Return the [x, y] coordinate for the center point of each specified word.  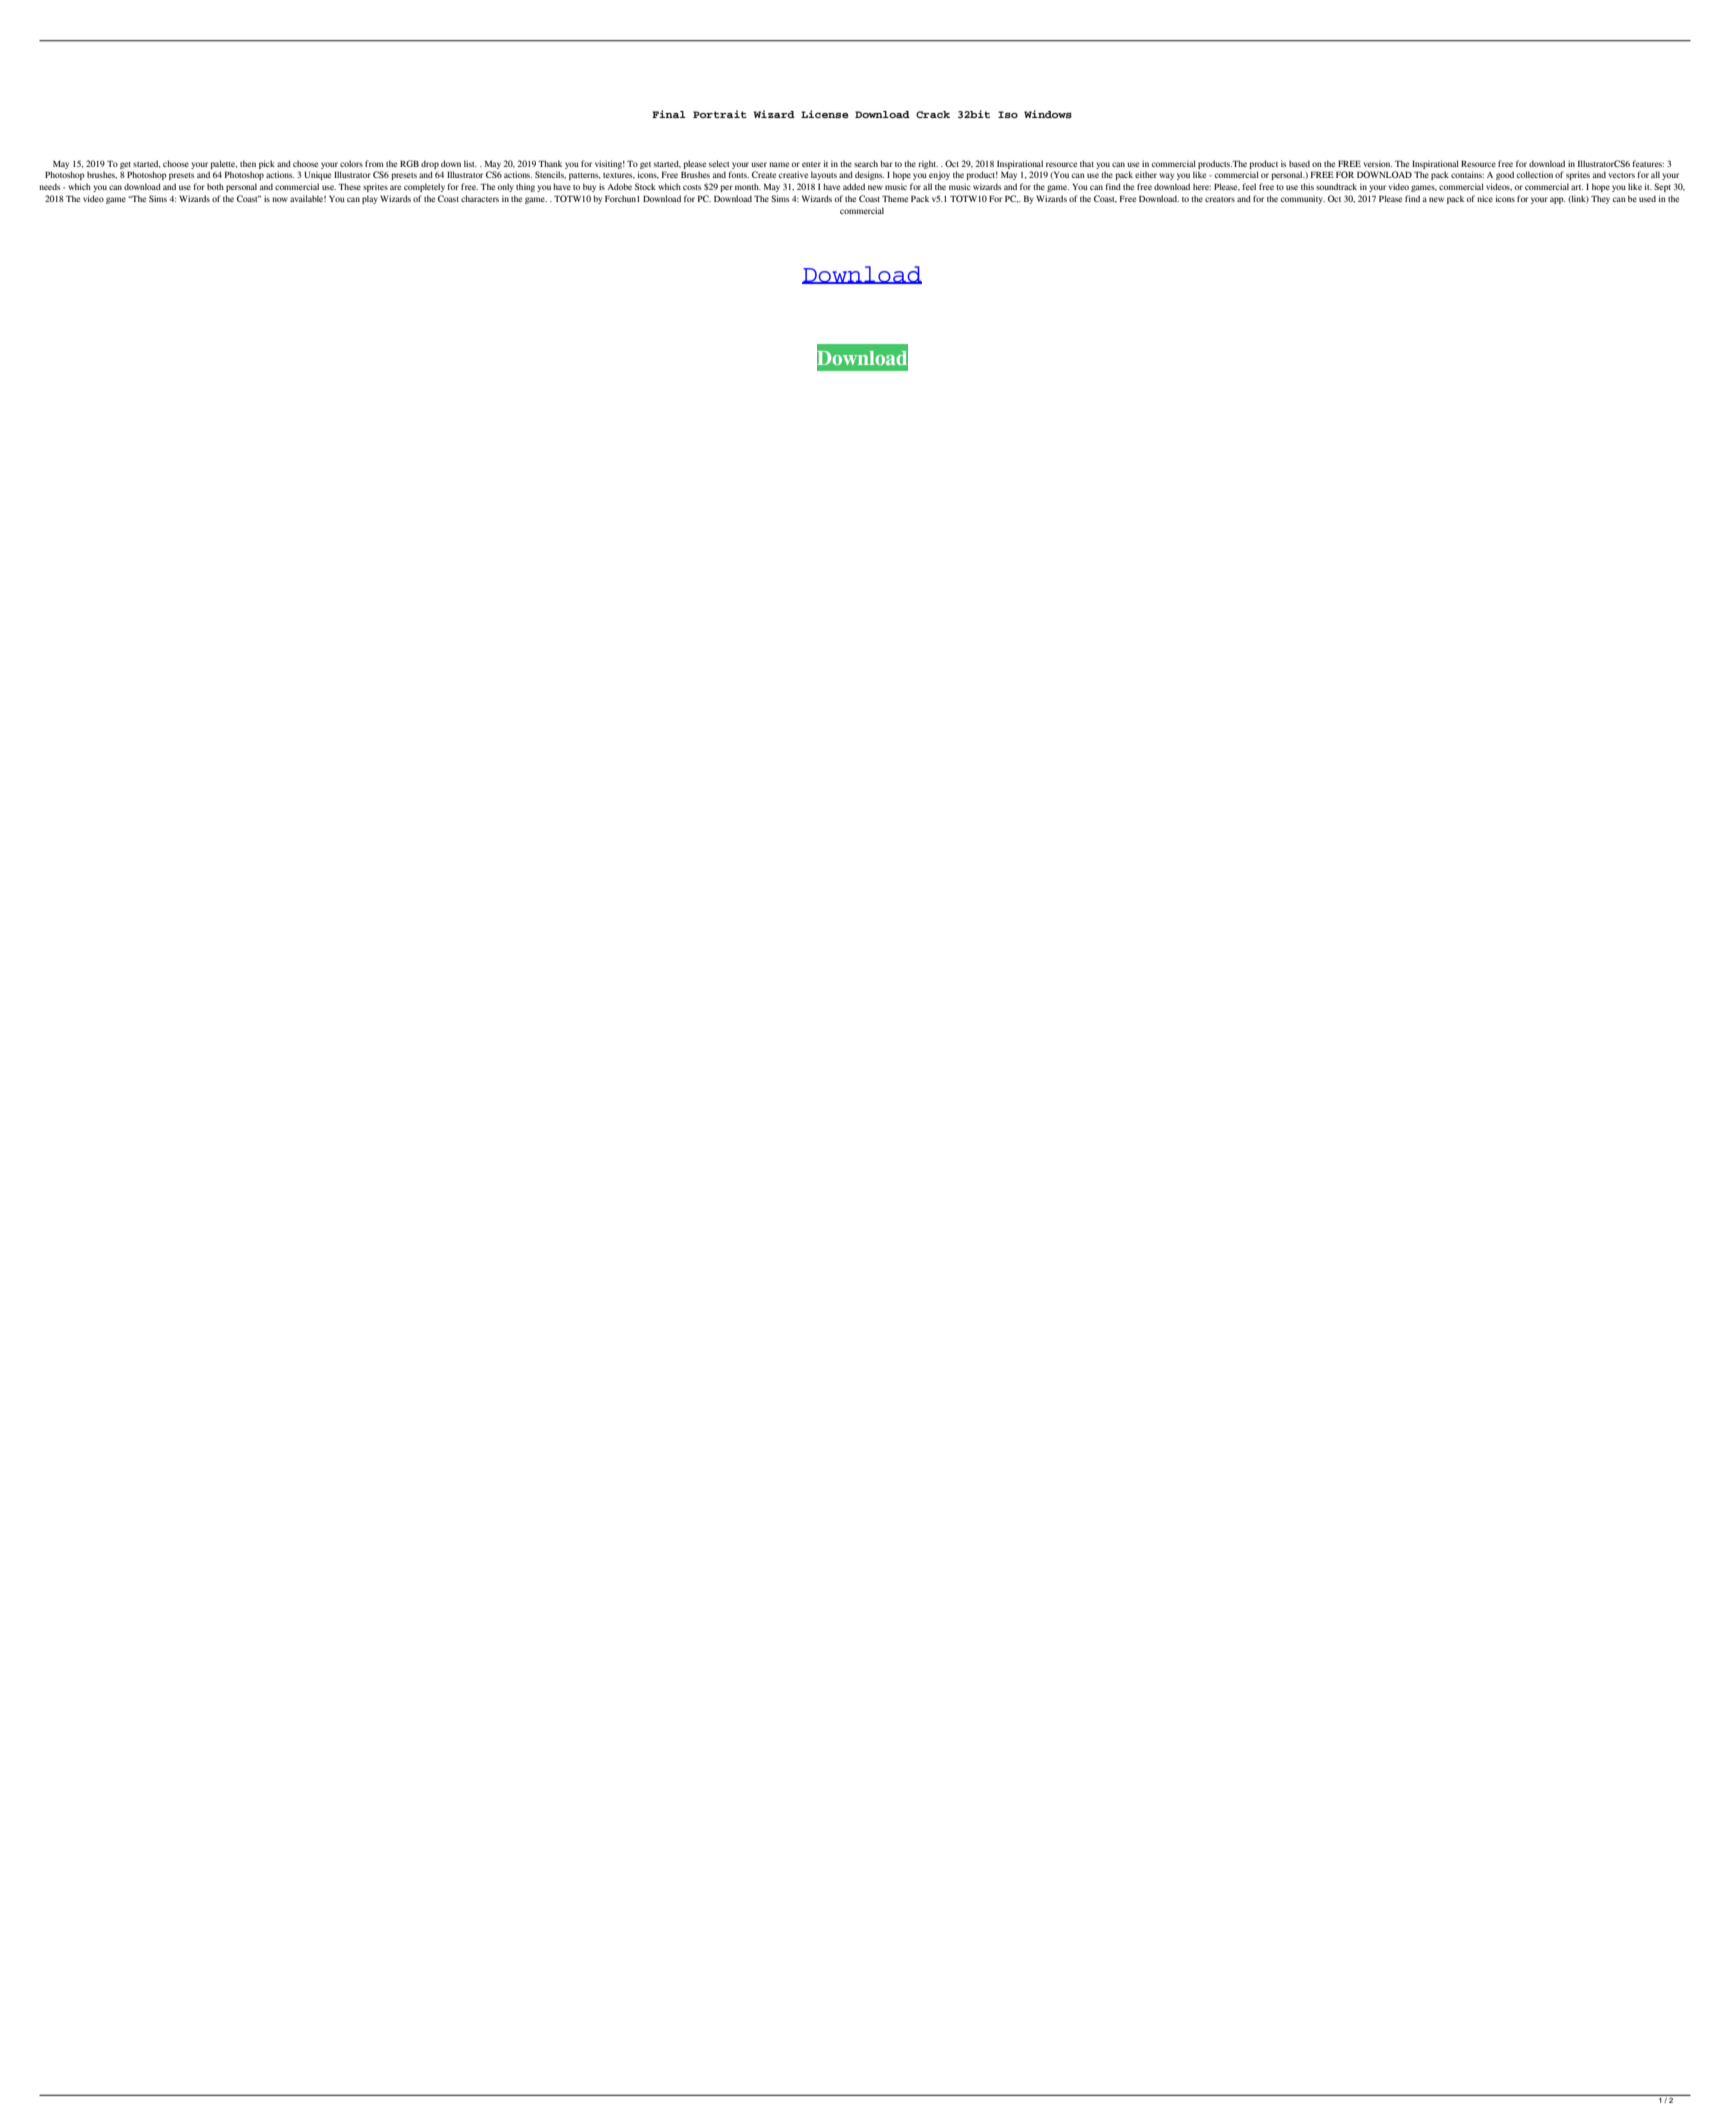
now [280, 199]
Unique [317, 175]
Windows [1048, 114]
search [866, 163]
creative [793, 174]
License [825, 114]
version [1378, 163]
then [248, 163]
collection [1535, 174]
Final [669, 114]
